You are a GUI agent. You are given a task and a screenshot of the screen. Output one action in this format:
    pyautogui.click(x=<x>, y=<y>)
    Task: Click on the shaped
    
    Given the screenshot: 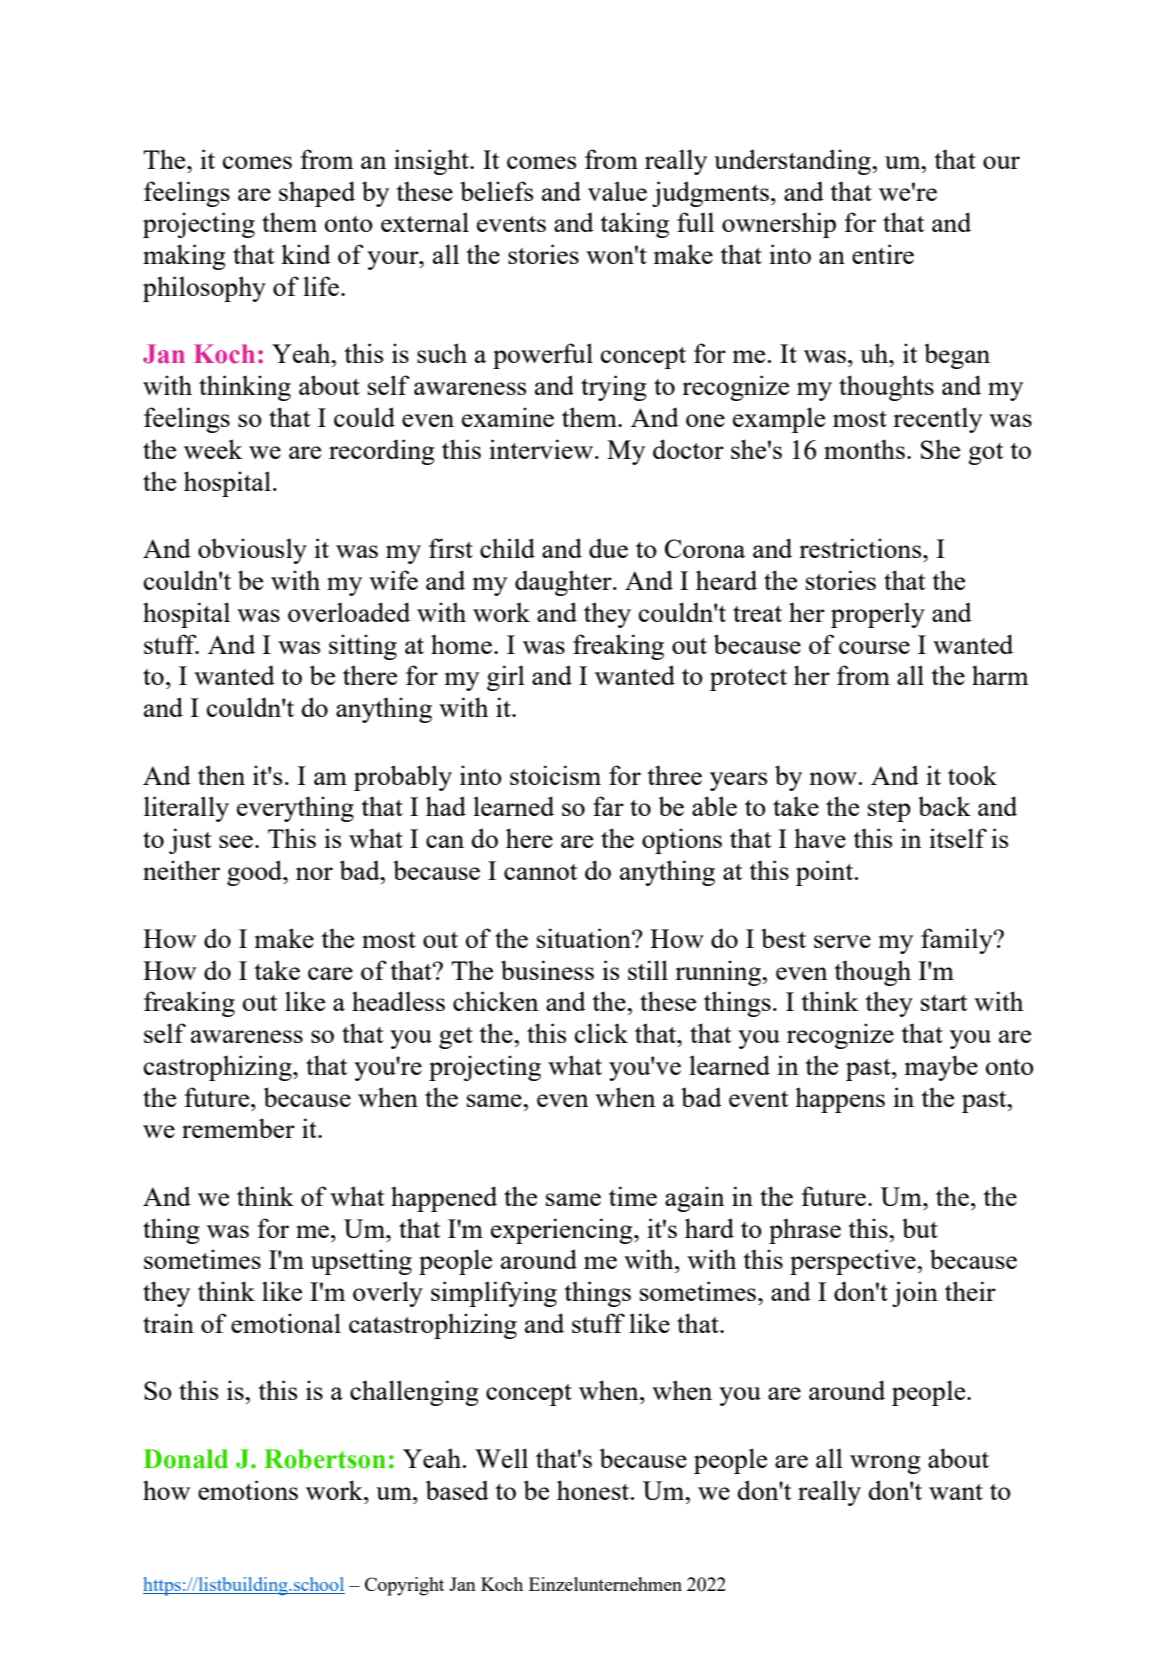 What is the action you would take?
    pyautogui.click(x=317, y=194)
